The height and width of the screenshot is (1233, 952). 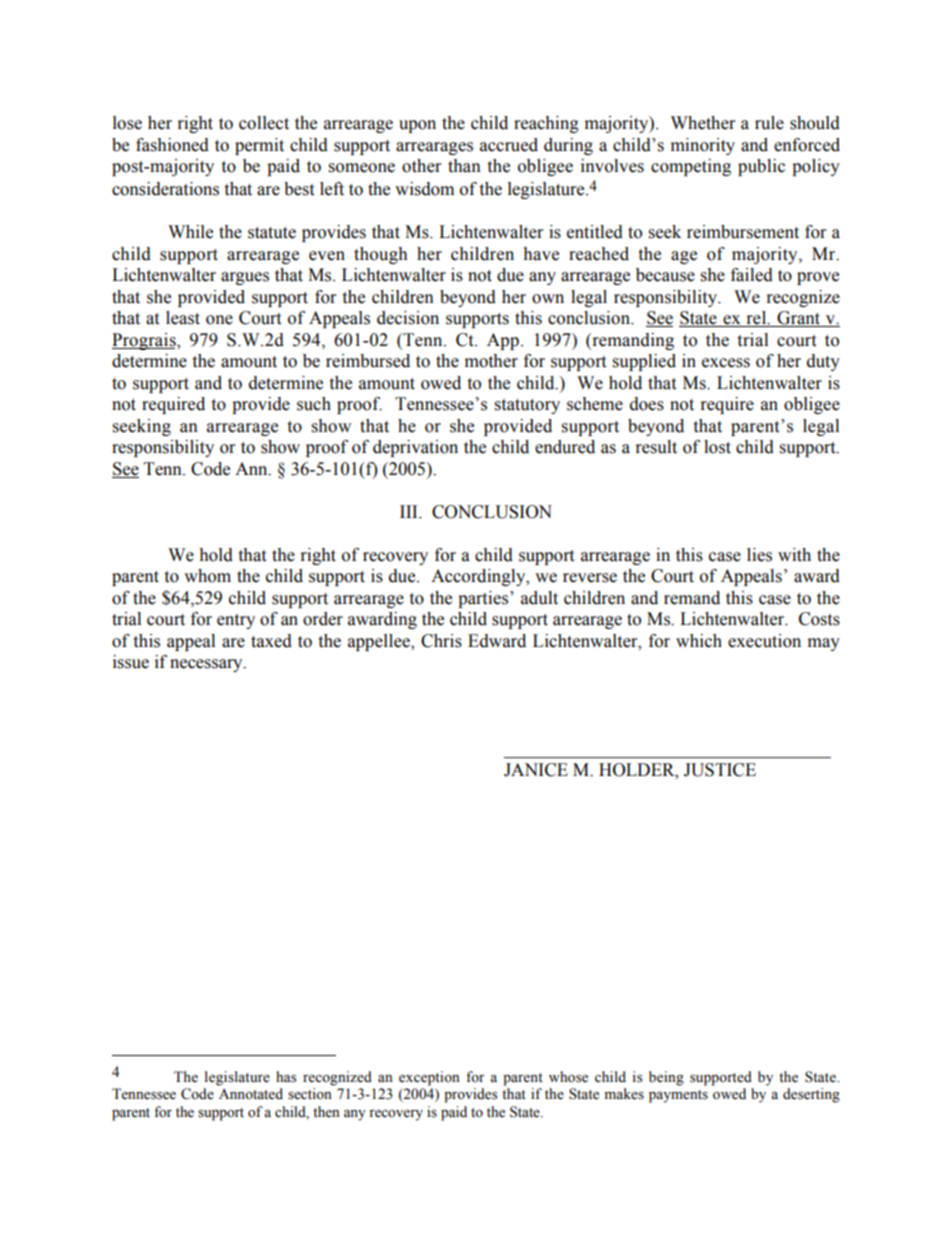 I want to click on entry, so click(x=236, y=621).
